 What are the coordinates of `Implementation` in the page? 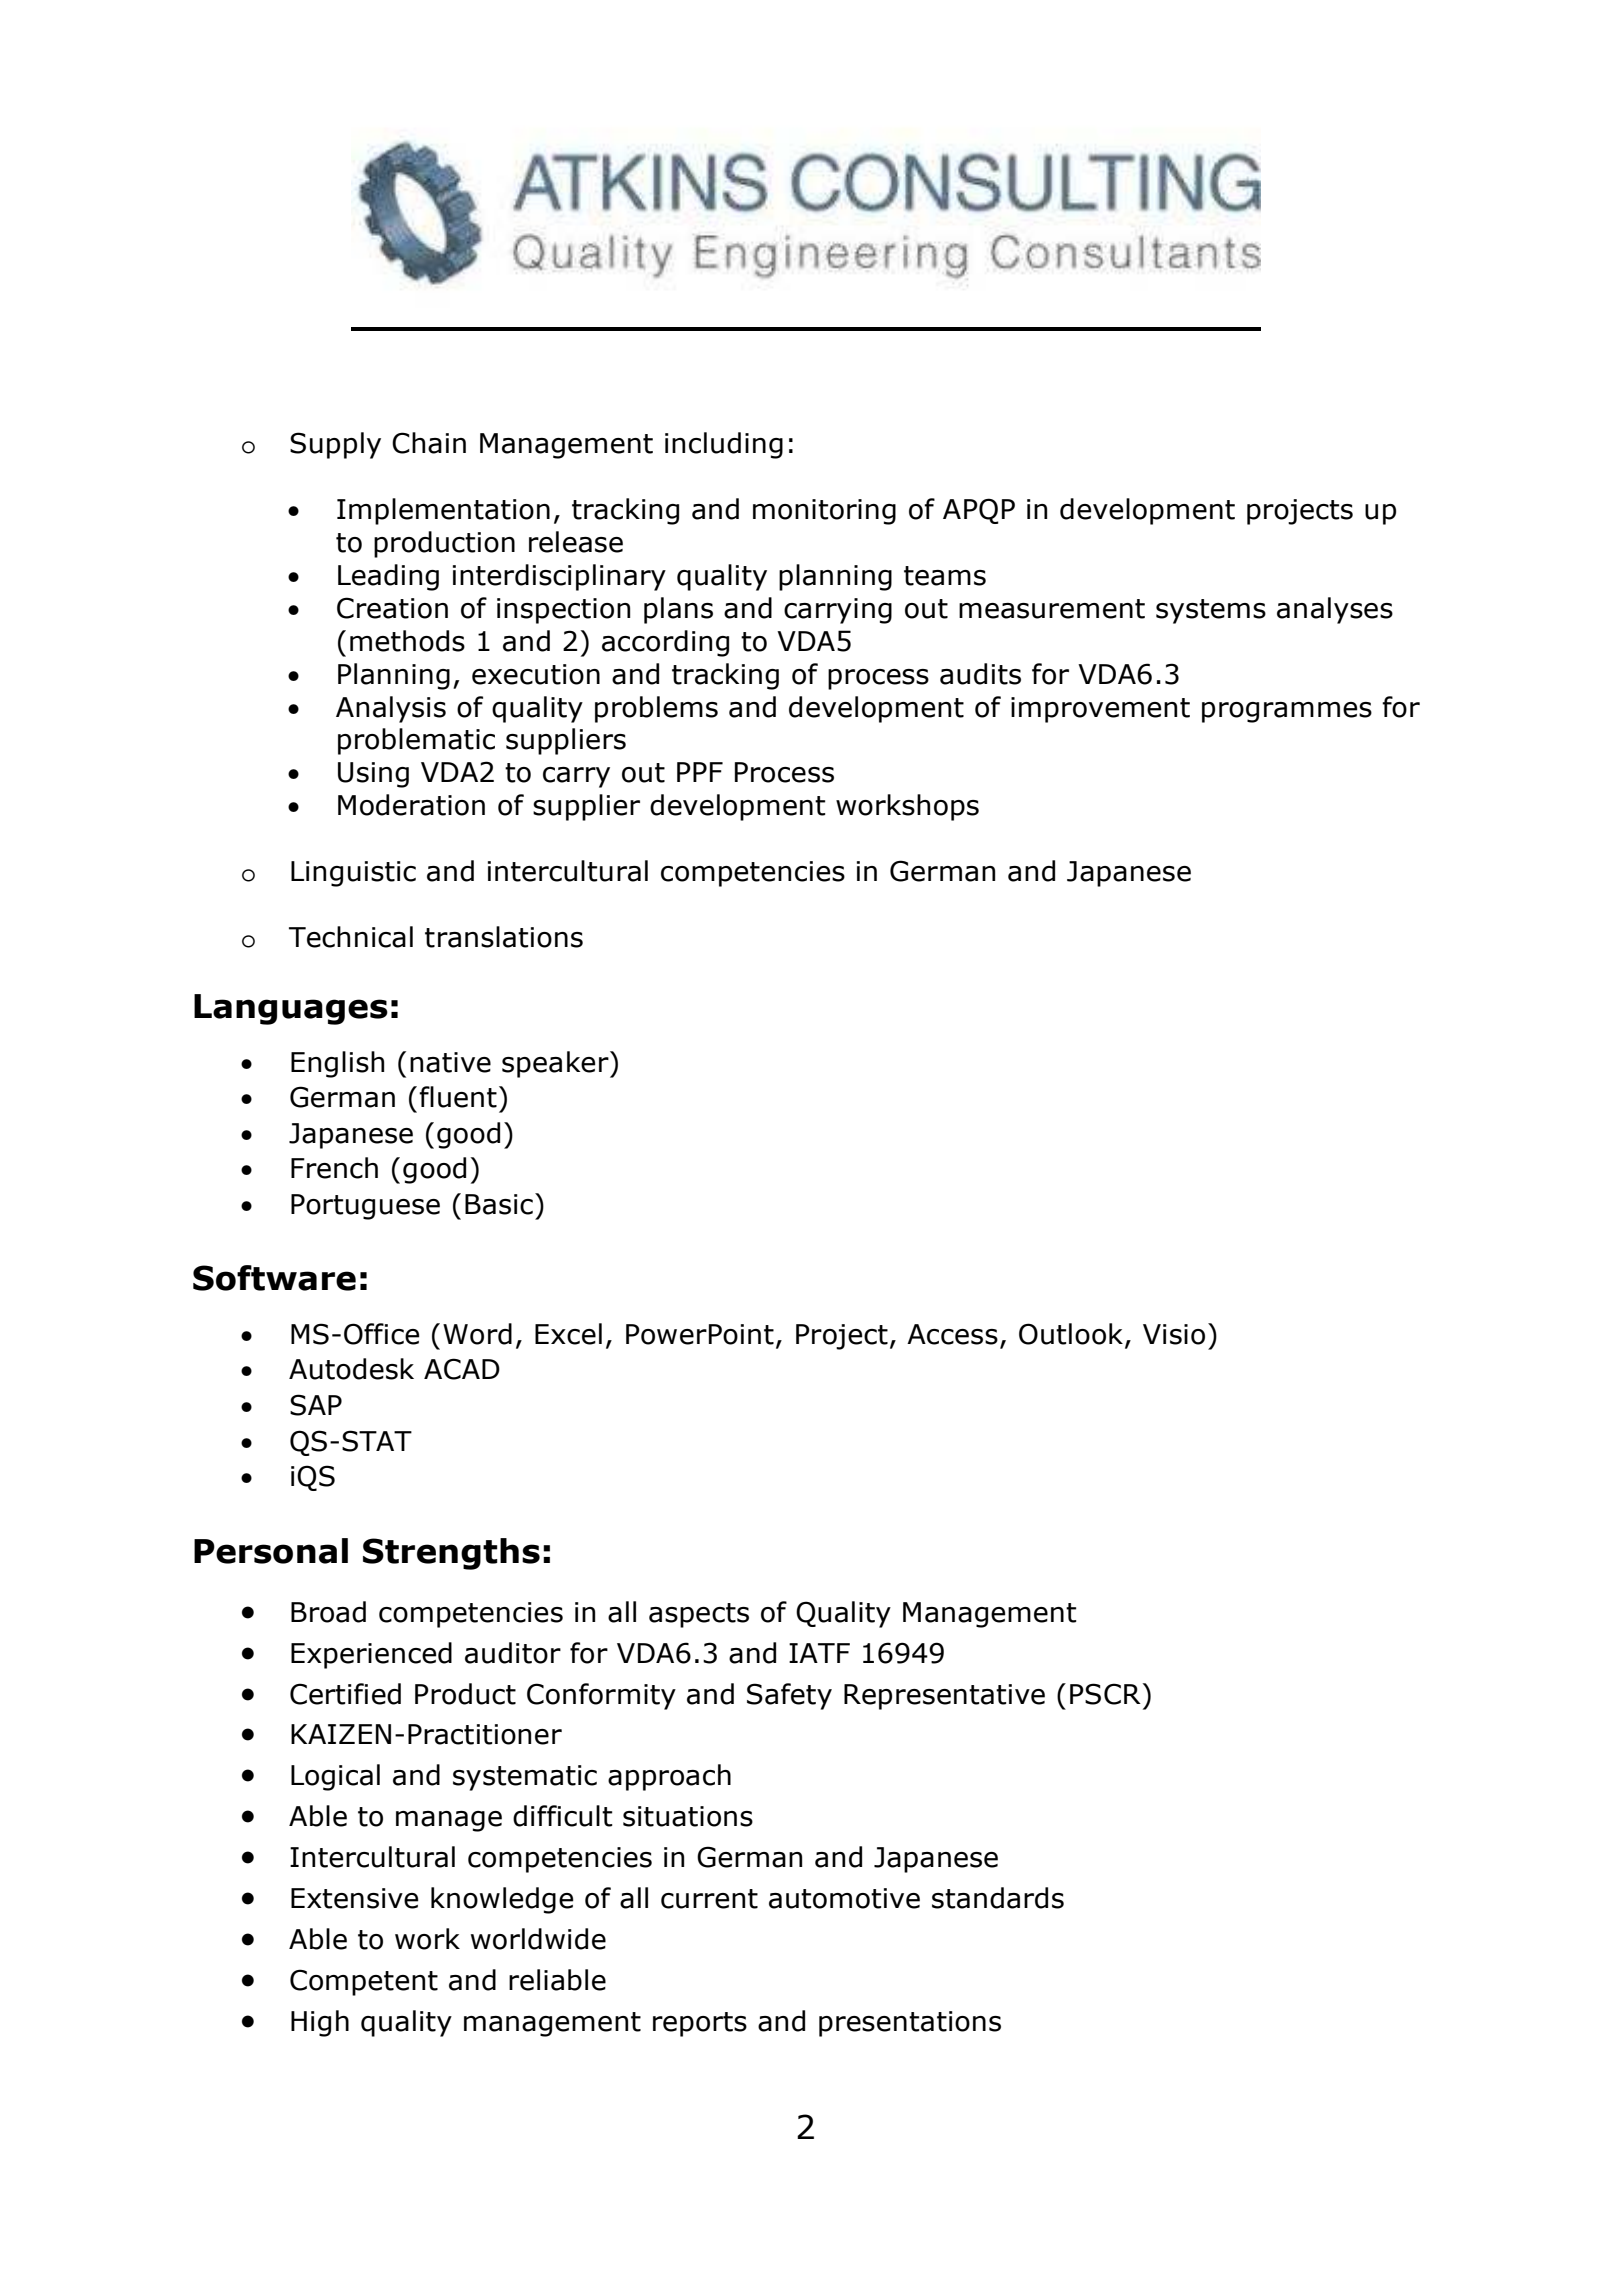 It's located at (443, 511).
